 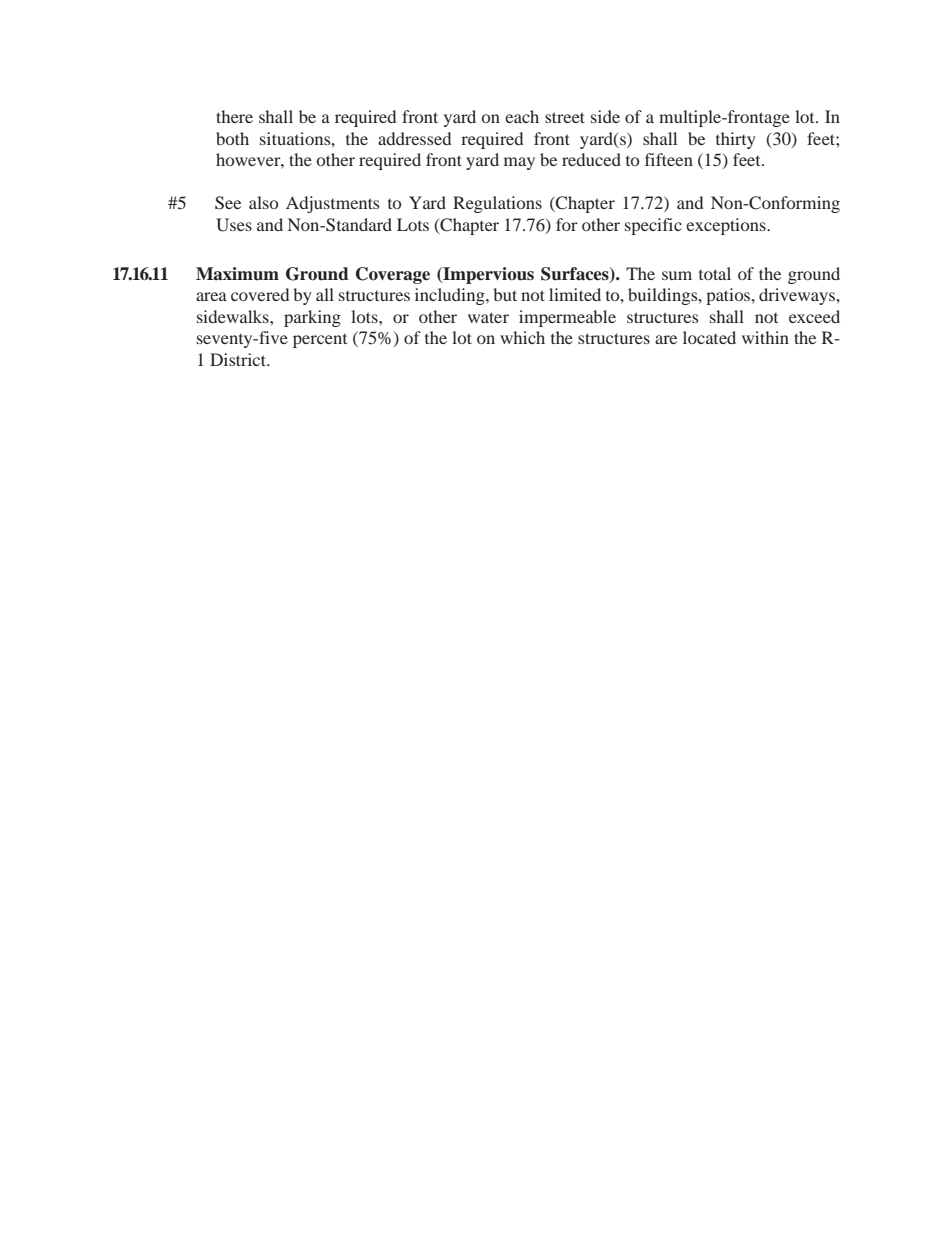 What do you see at coordinates (497, 204) in the image?
I see `Regulations` at bounding box center [497, 204].
